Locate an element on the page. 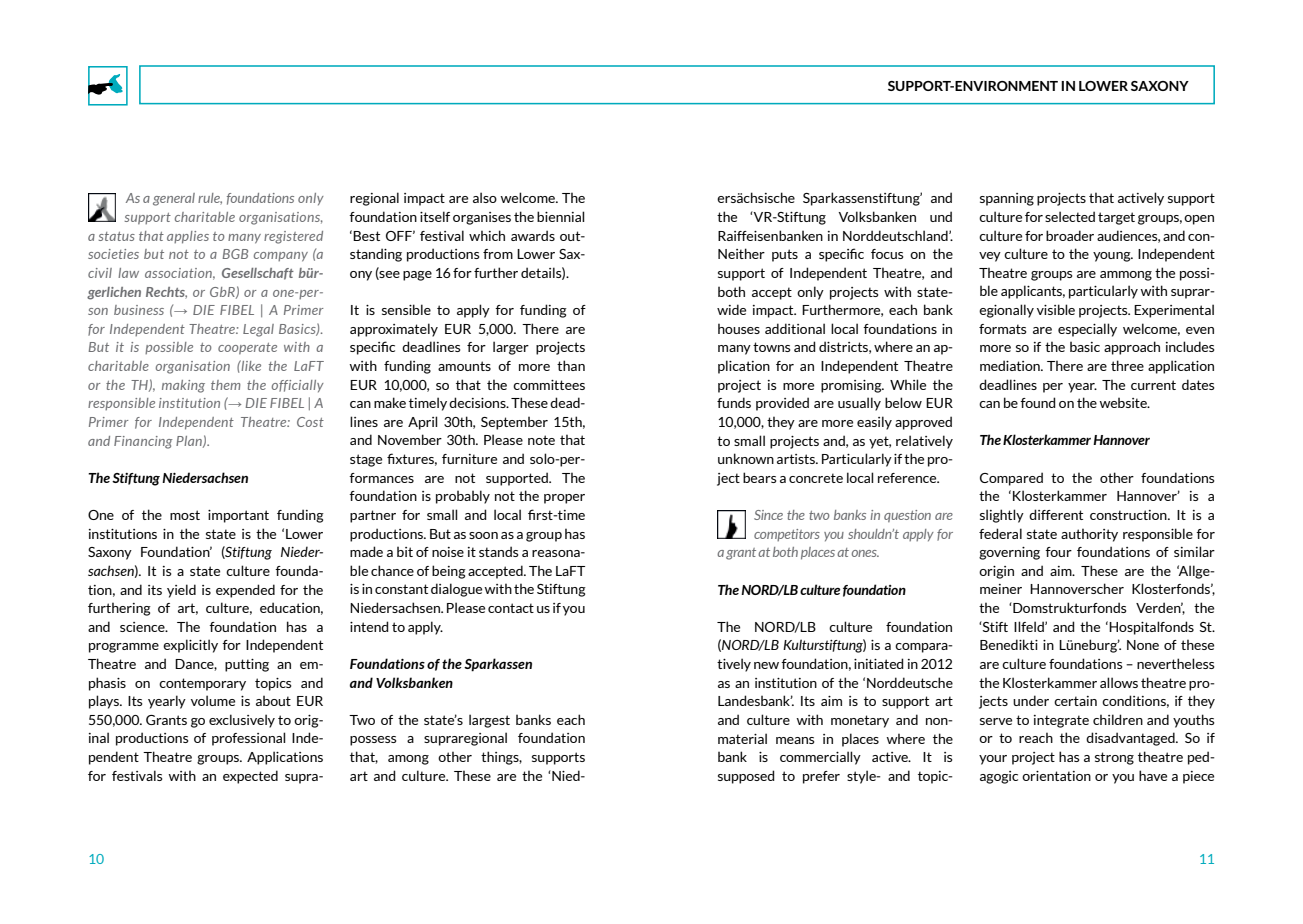  Compared is located at coordinates (1011, 479).
